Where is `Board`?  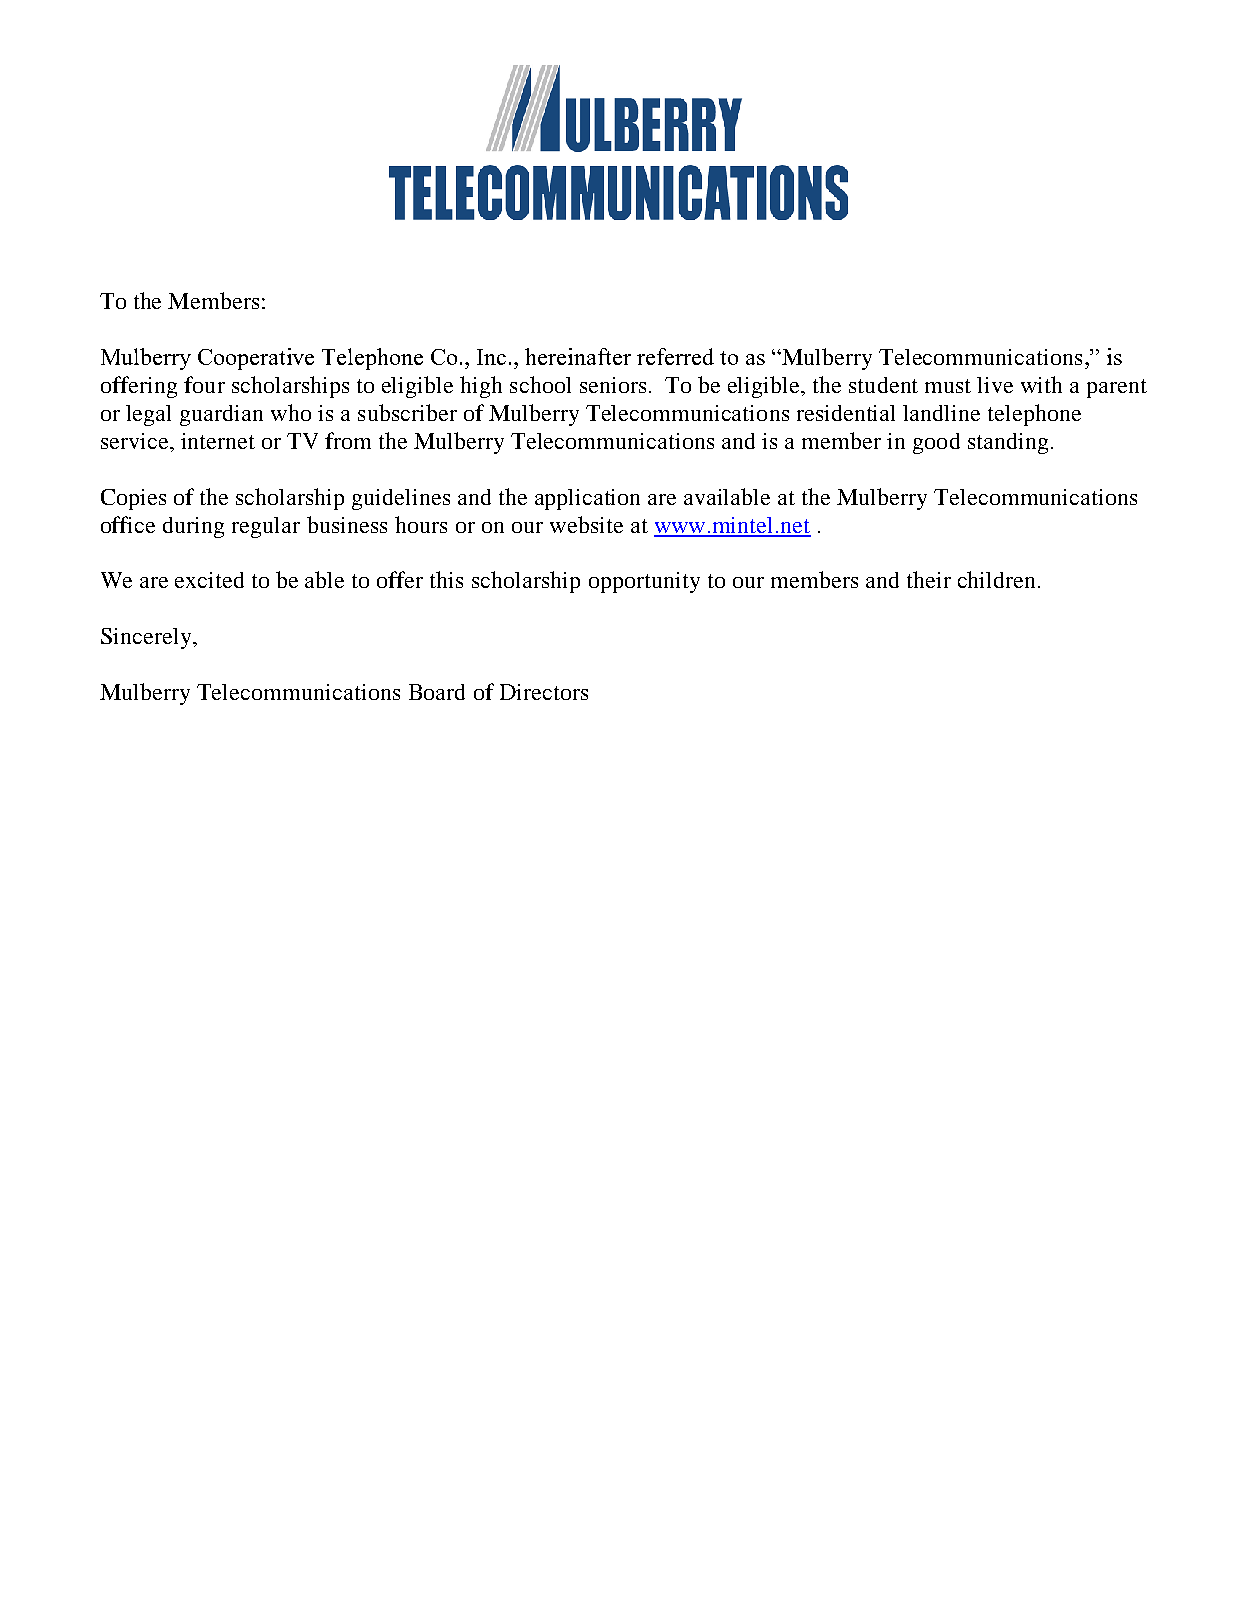
Board is located at coordinates (437, 692).
